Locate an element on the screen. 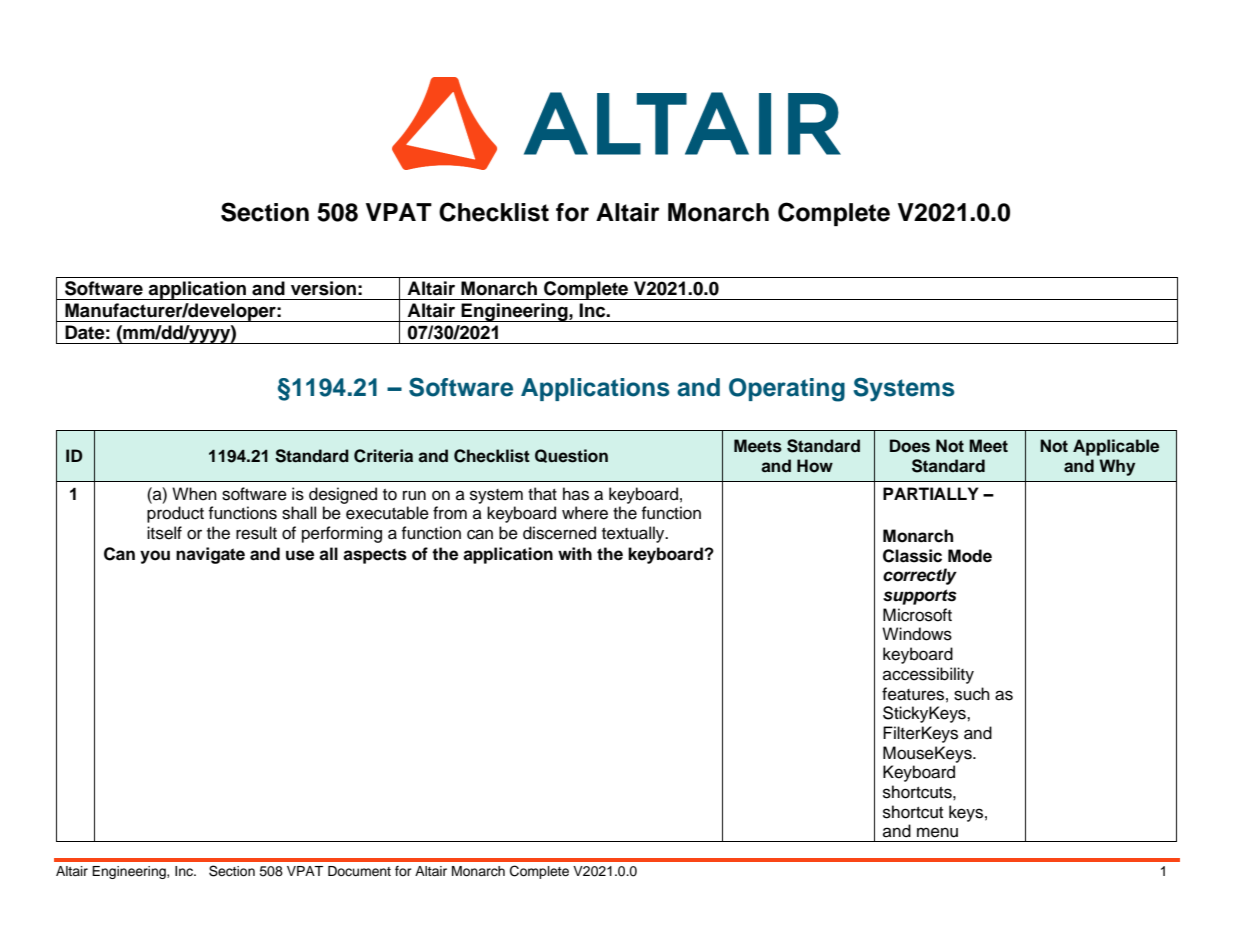  Microsoft is located at coordinates (917, 615).
